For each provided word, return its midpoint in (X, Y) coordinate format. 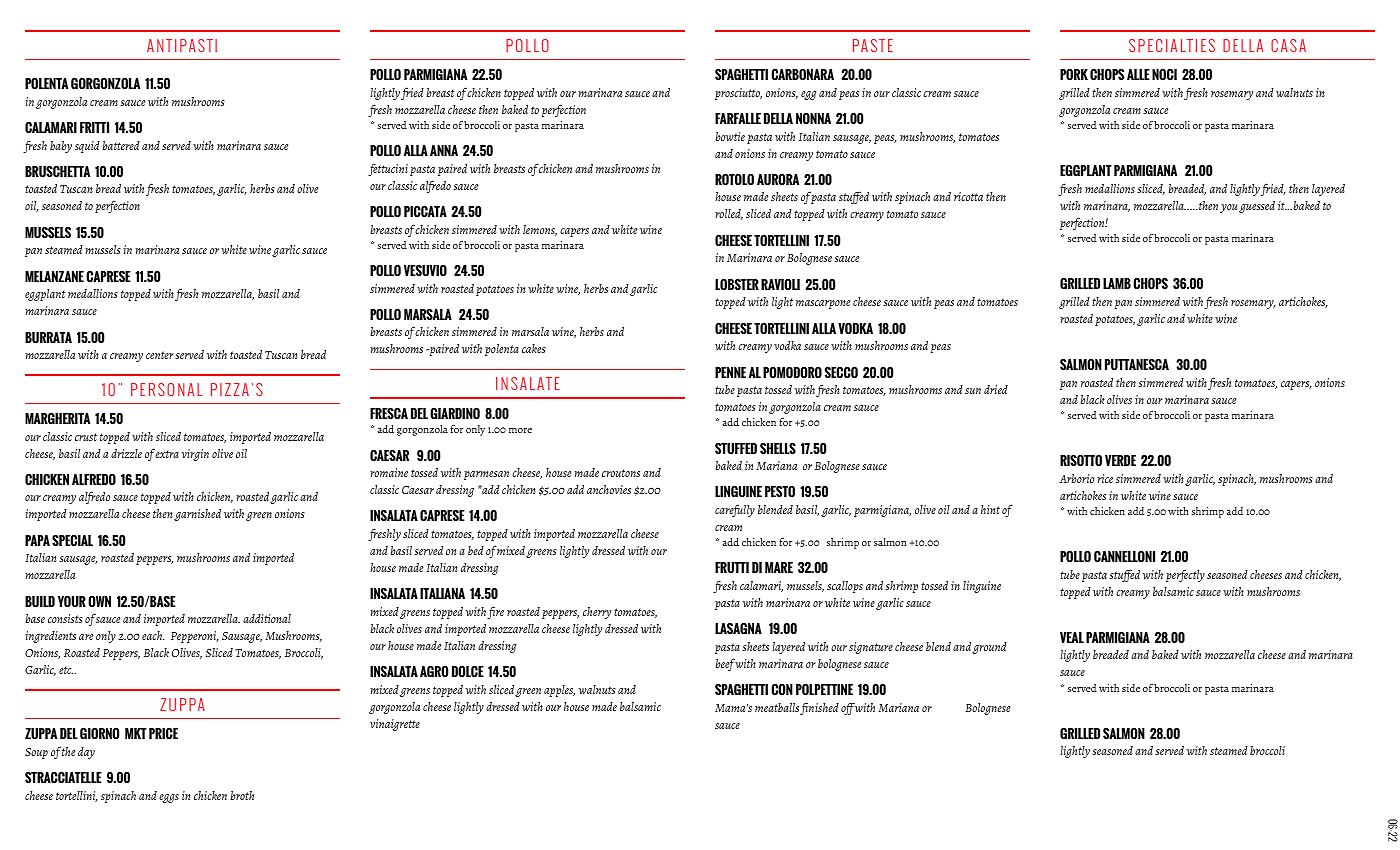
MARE (779, 567)
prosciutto (738, 94)
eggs (169, 798)
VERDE (1120, 460)
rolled (729, 214)
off (848, 708)
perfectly (1185, 575)
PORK (1074, 74)
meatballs (777, 707)
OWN (99, 601)
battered (121, 145)
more (520, 430)
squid (87, 147)
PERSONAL (166, 389)
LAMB (1117, 283)
